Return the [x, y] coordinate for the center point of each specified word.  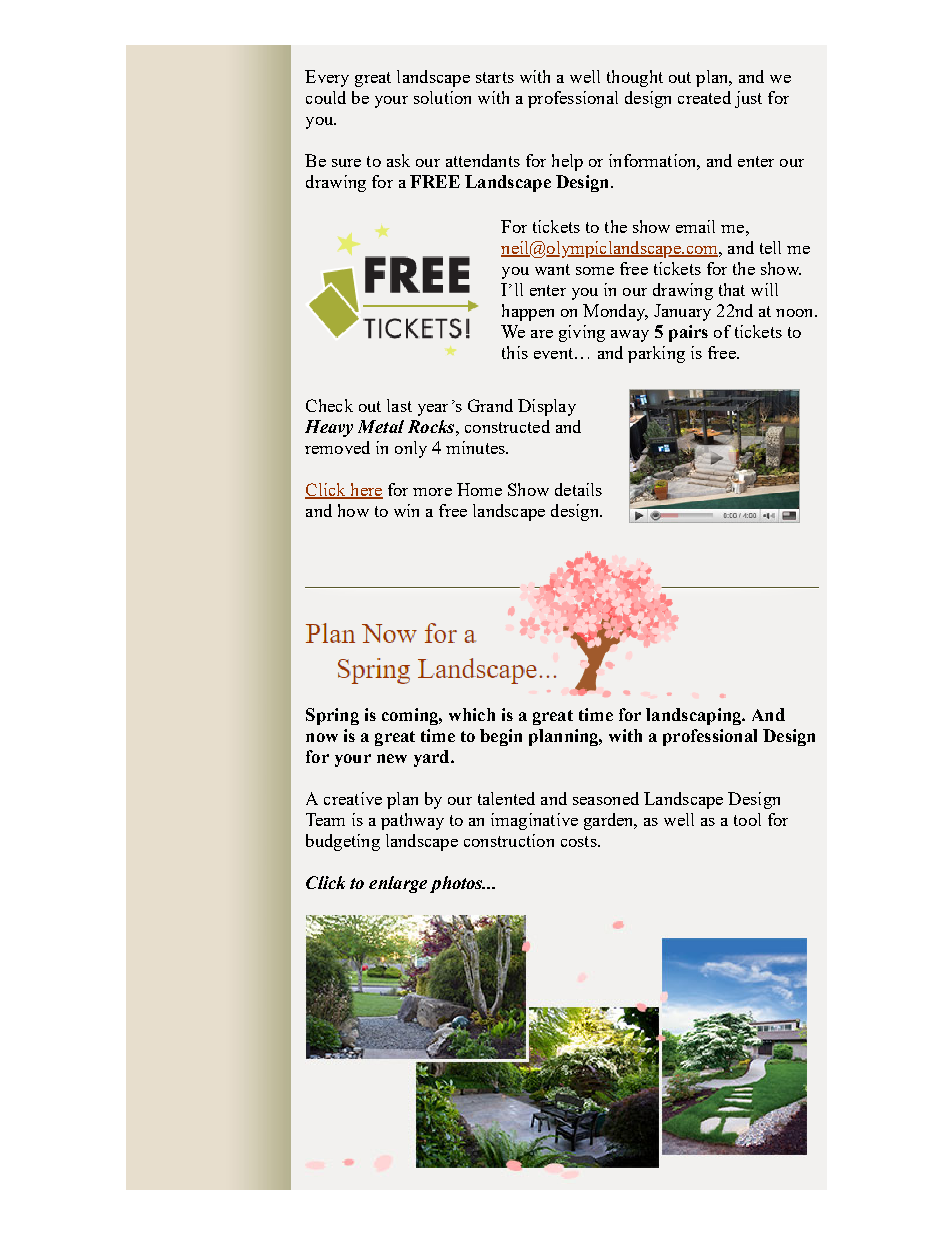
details [578, 489]
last [399, 405]
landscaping [695, 716]
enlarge [398, 884]
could [326, 97]
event [555, 353]
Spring [332, 716]
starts [495, 77]
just [748, 99]
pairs [688, 333]
